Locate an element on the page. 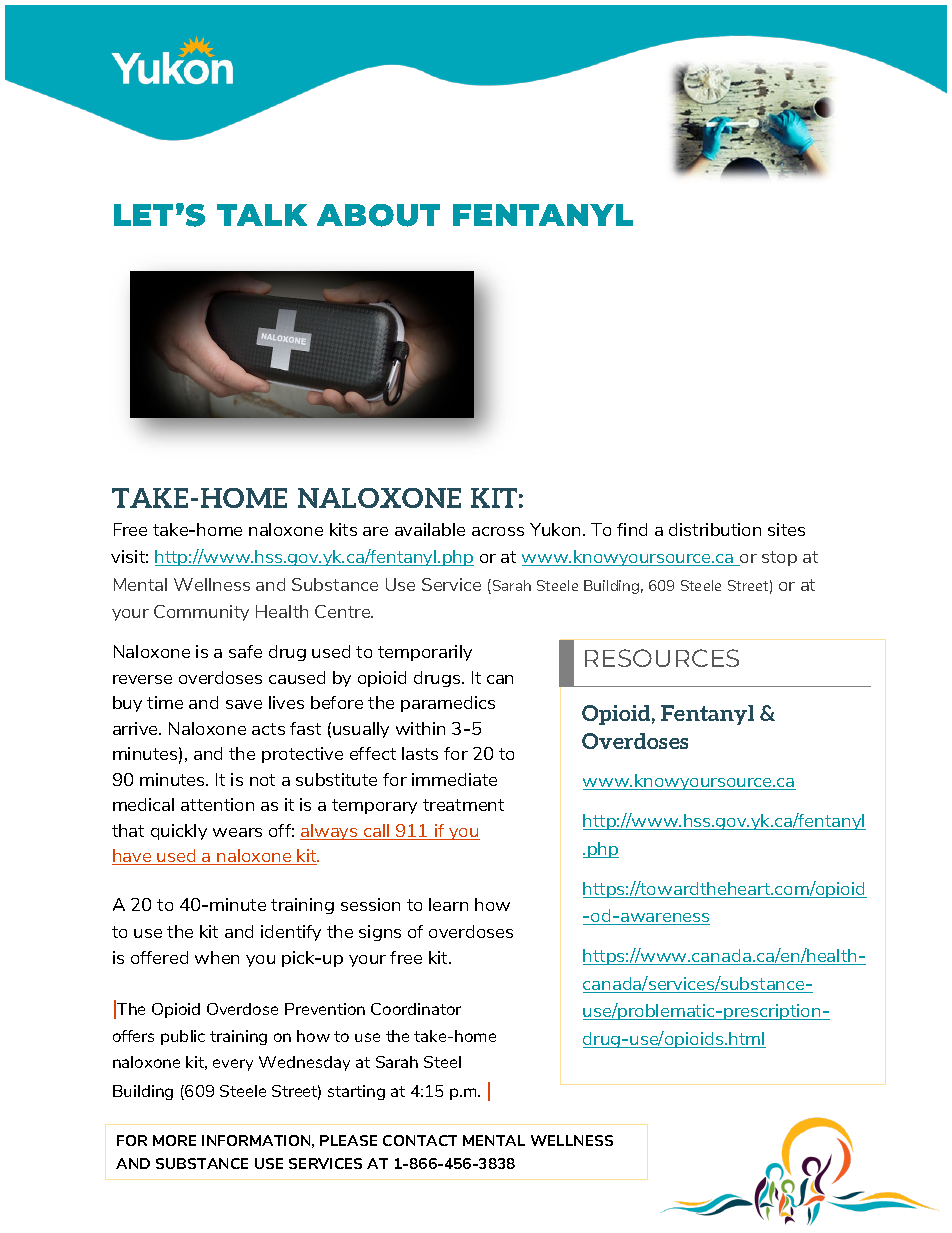  MORE is located at coordinates (174, 1140).
